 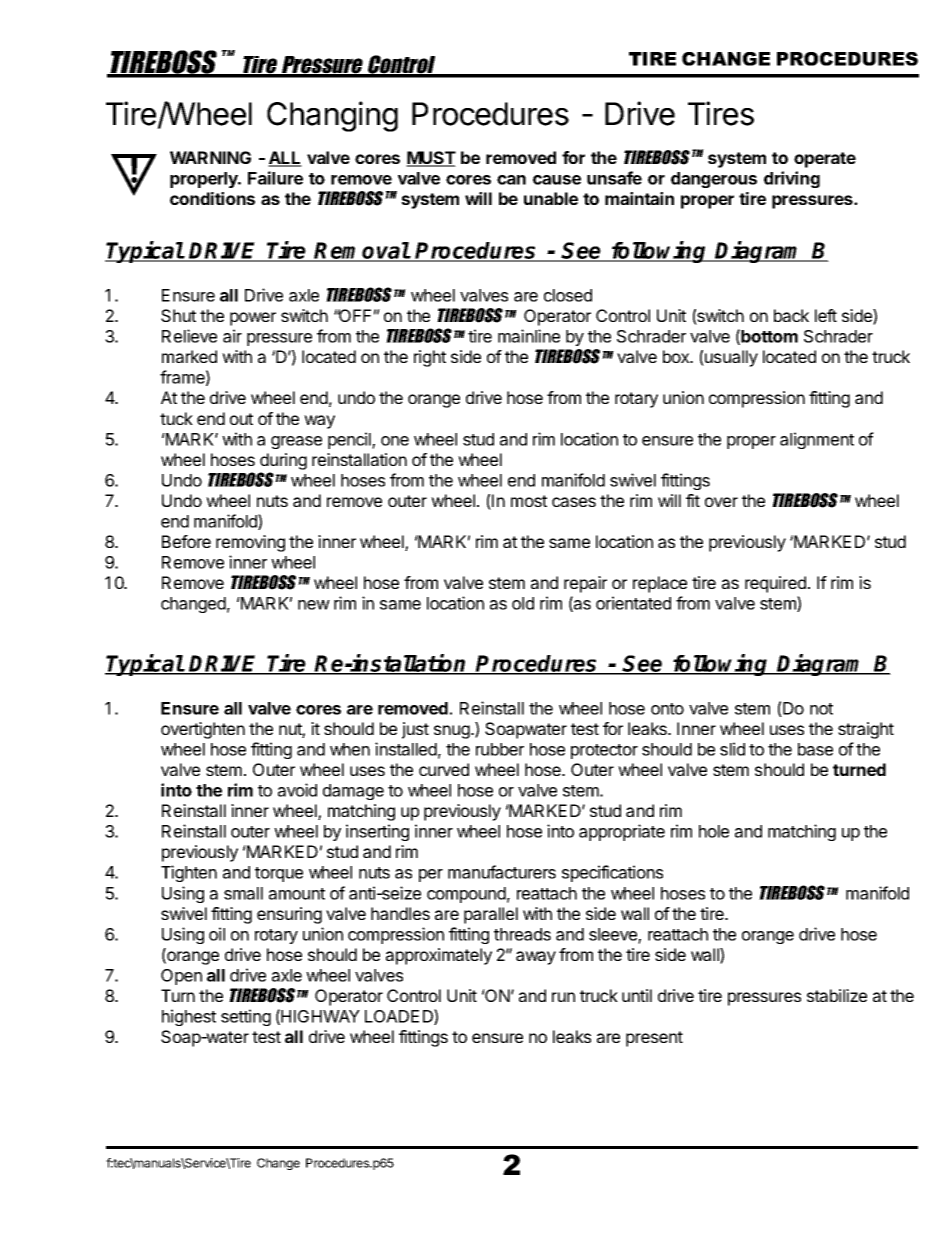 I want to click on removing, so click(x=250, y=543).
